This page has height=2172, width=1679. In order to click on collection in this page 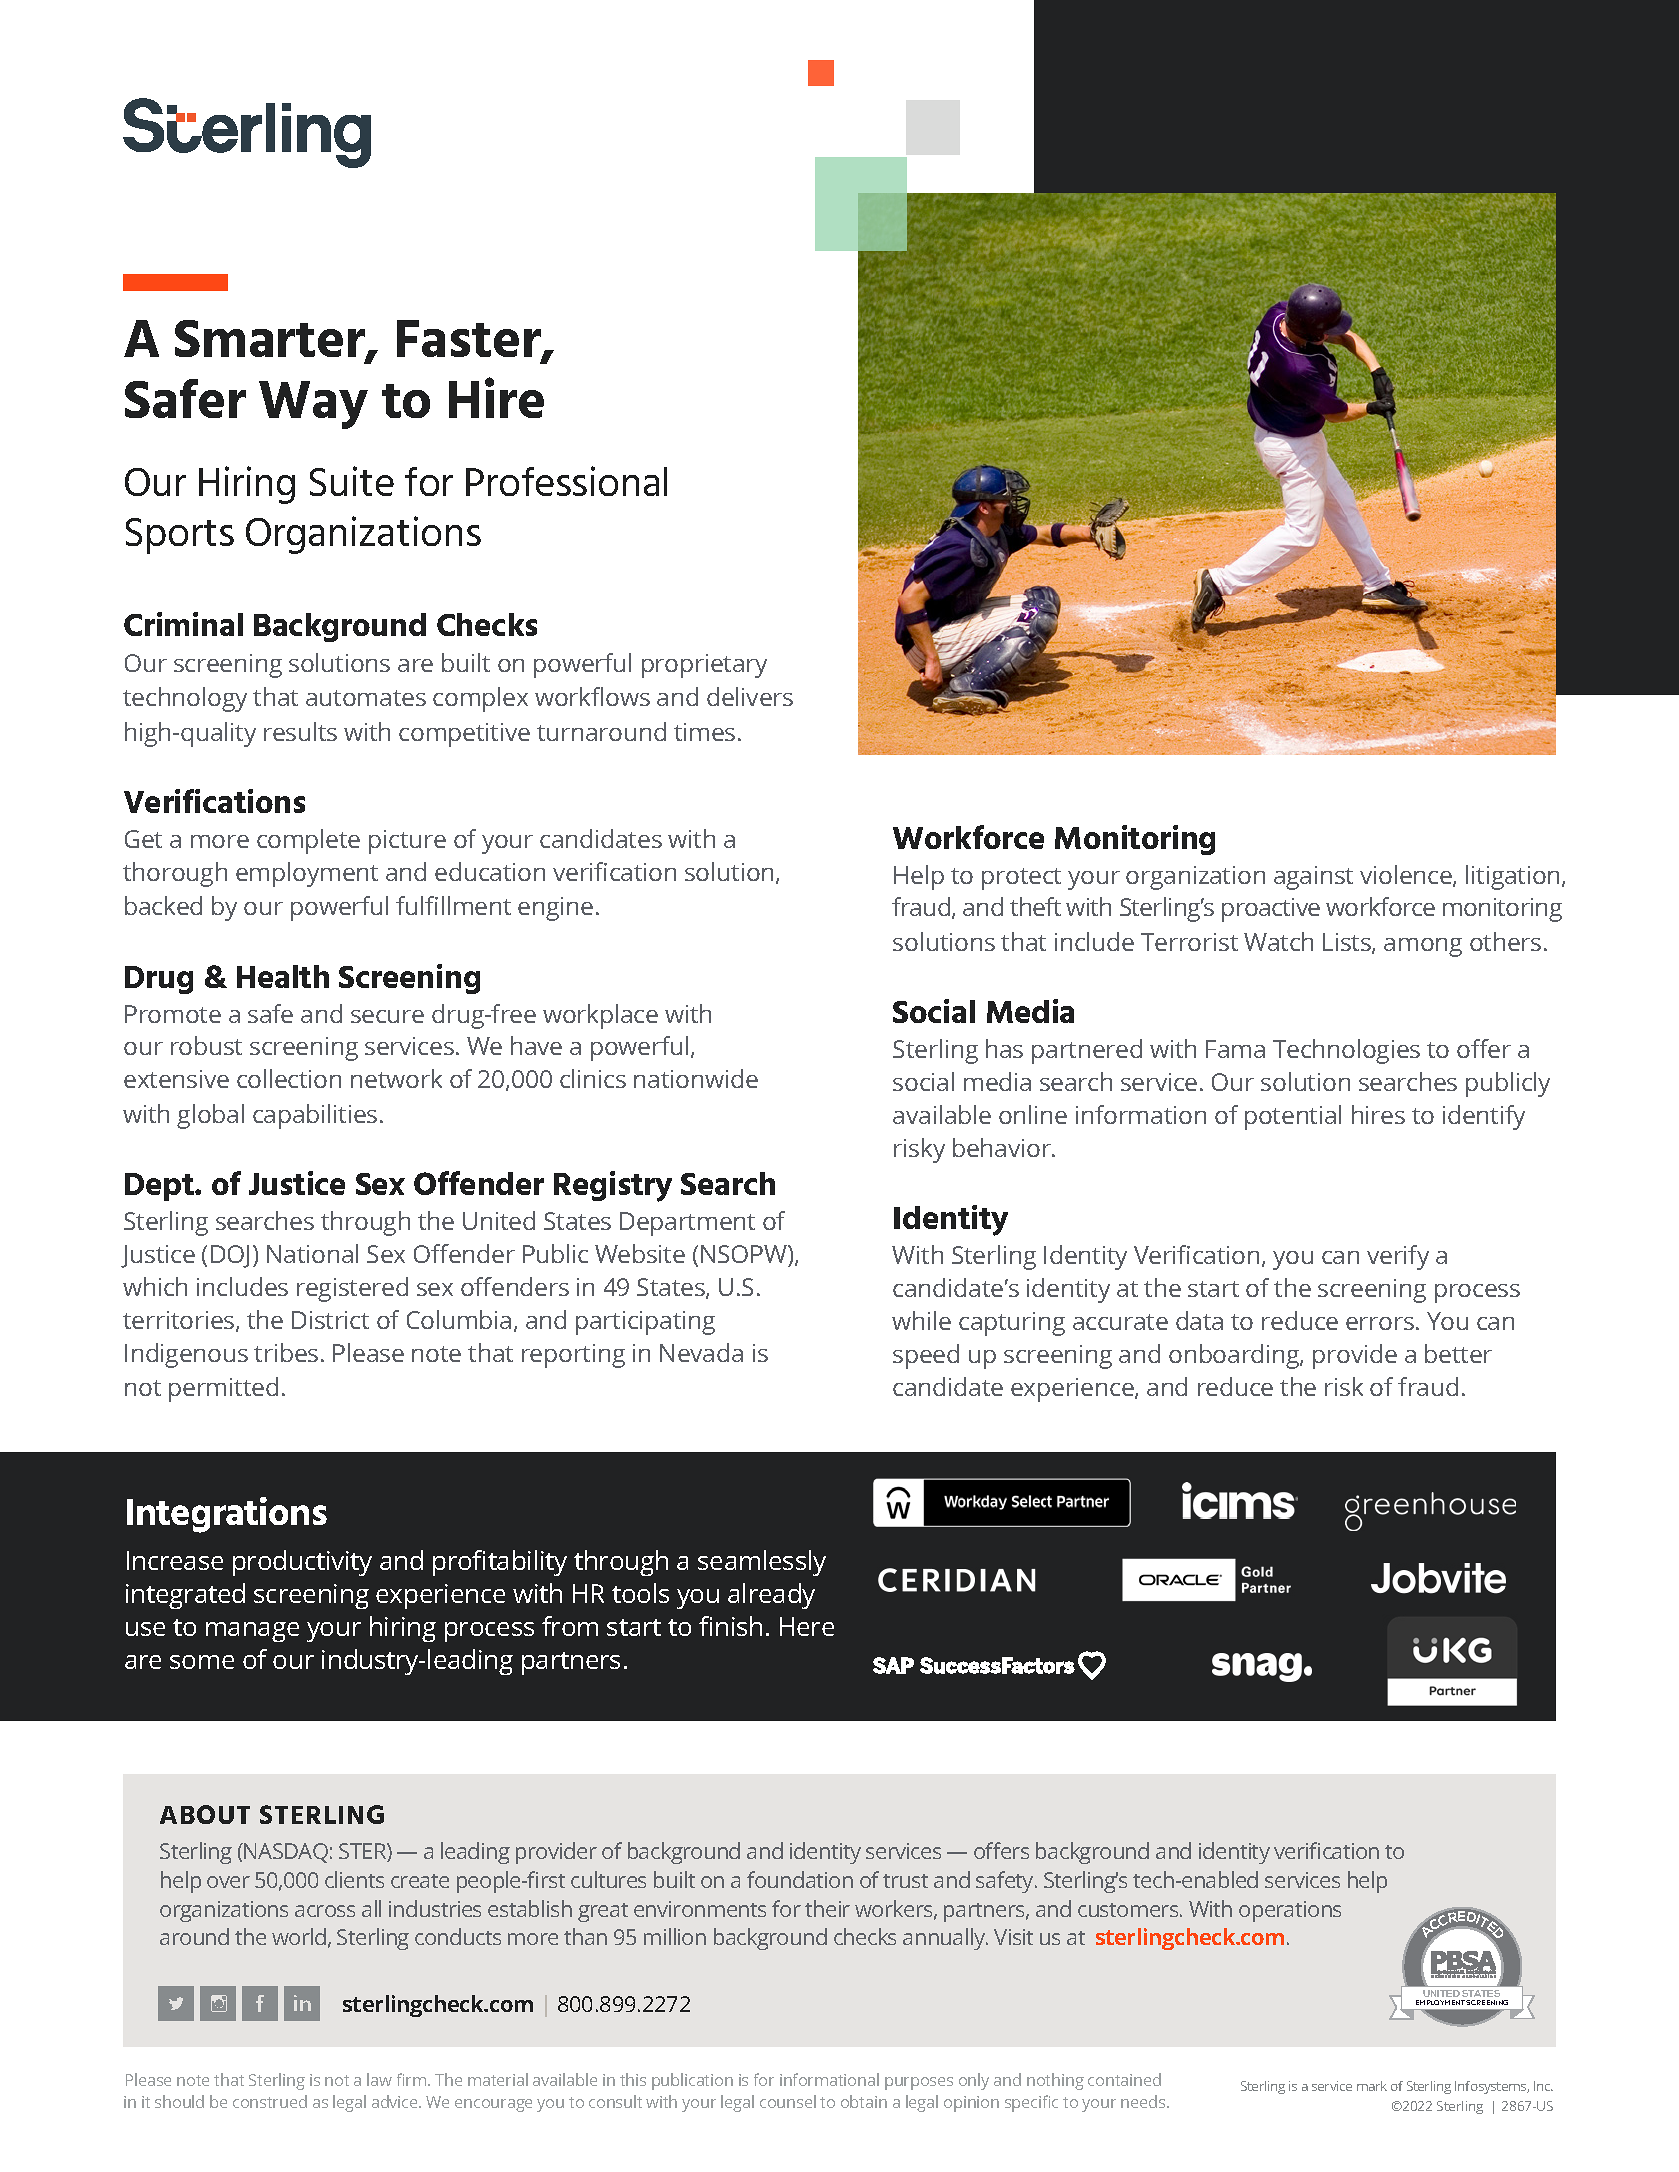, I will do `click(289, 1078)`.
